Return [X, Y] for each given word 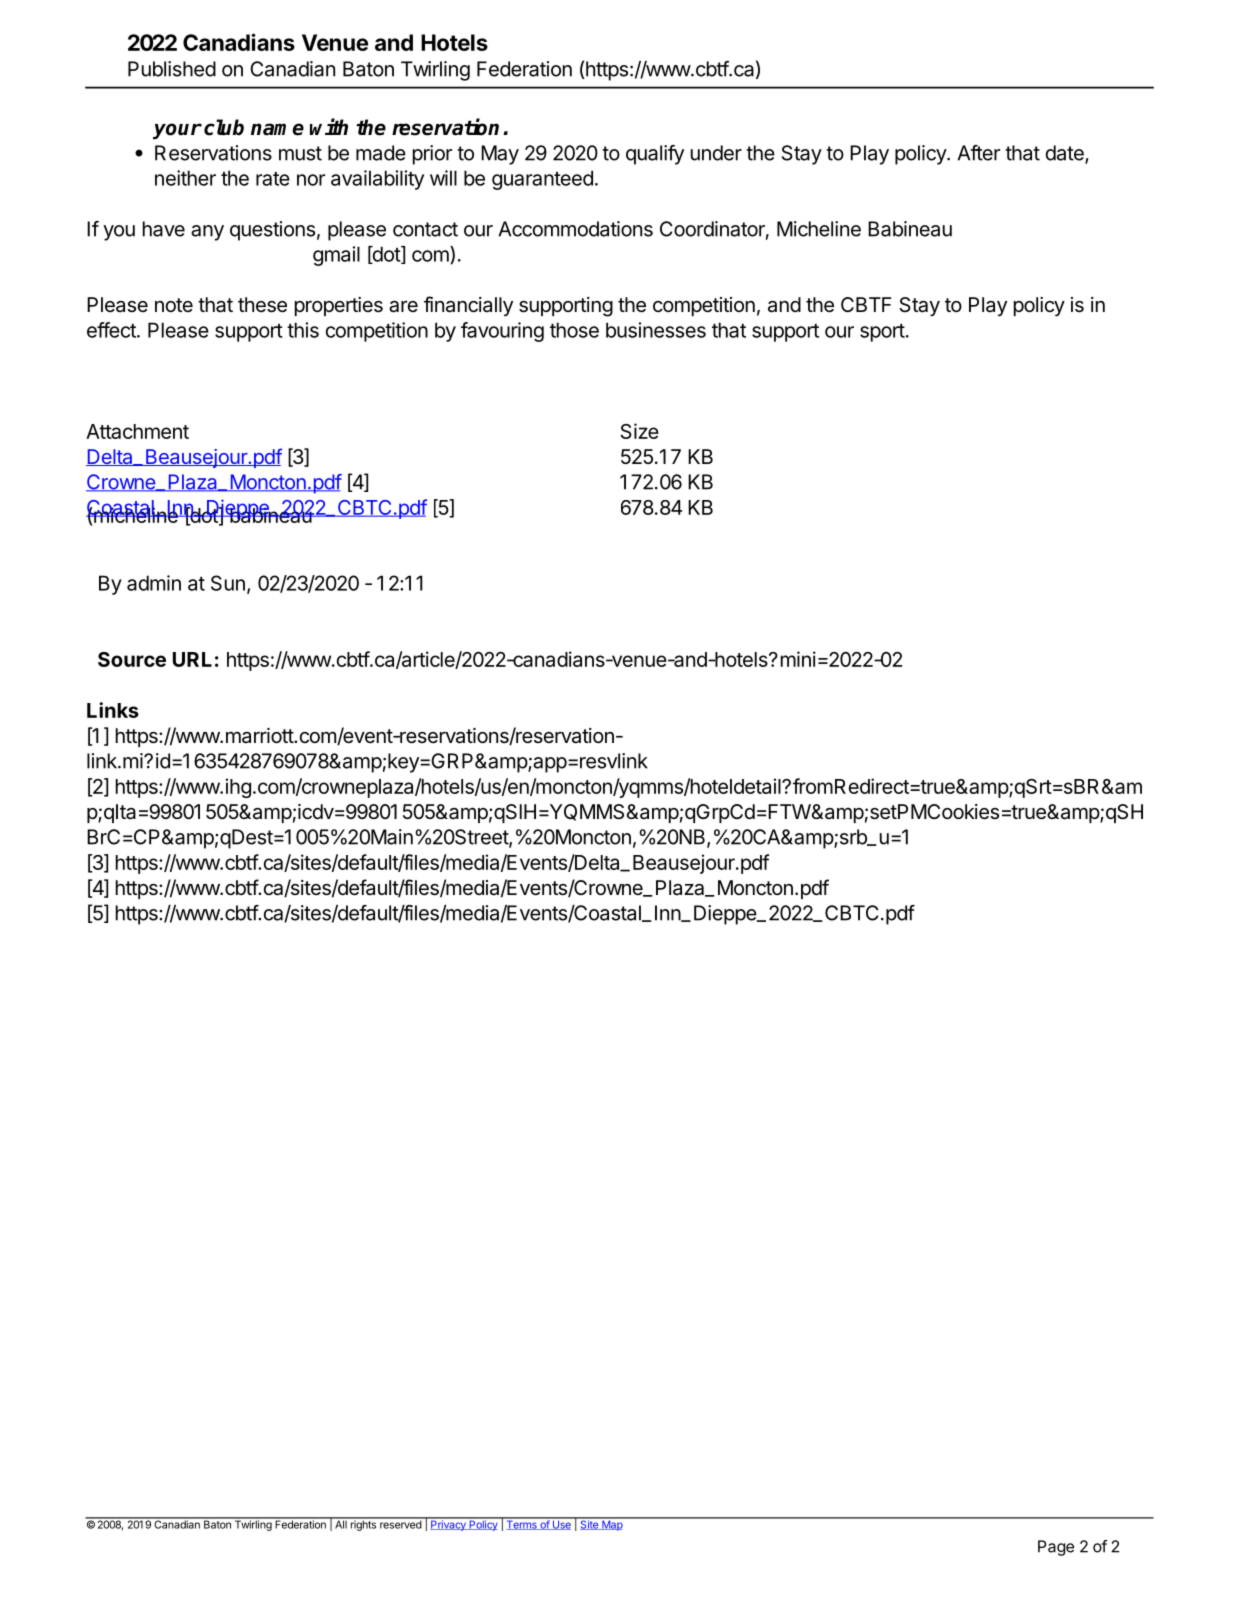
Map [612, 1524]
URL [192, 659]
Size [639, 431]
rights [363, 1524]
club [224, 127]
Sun [228, 583]
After [978, 153]
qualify [655, 155]
